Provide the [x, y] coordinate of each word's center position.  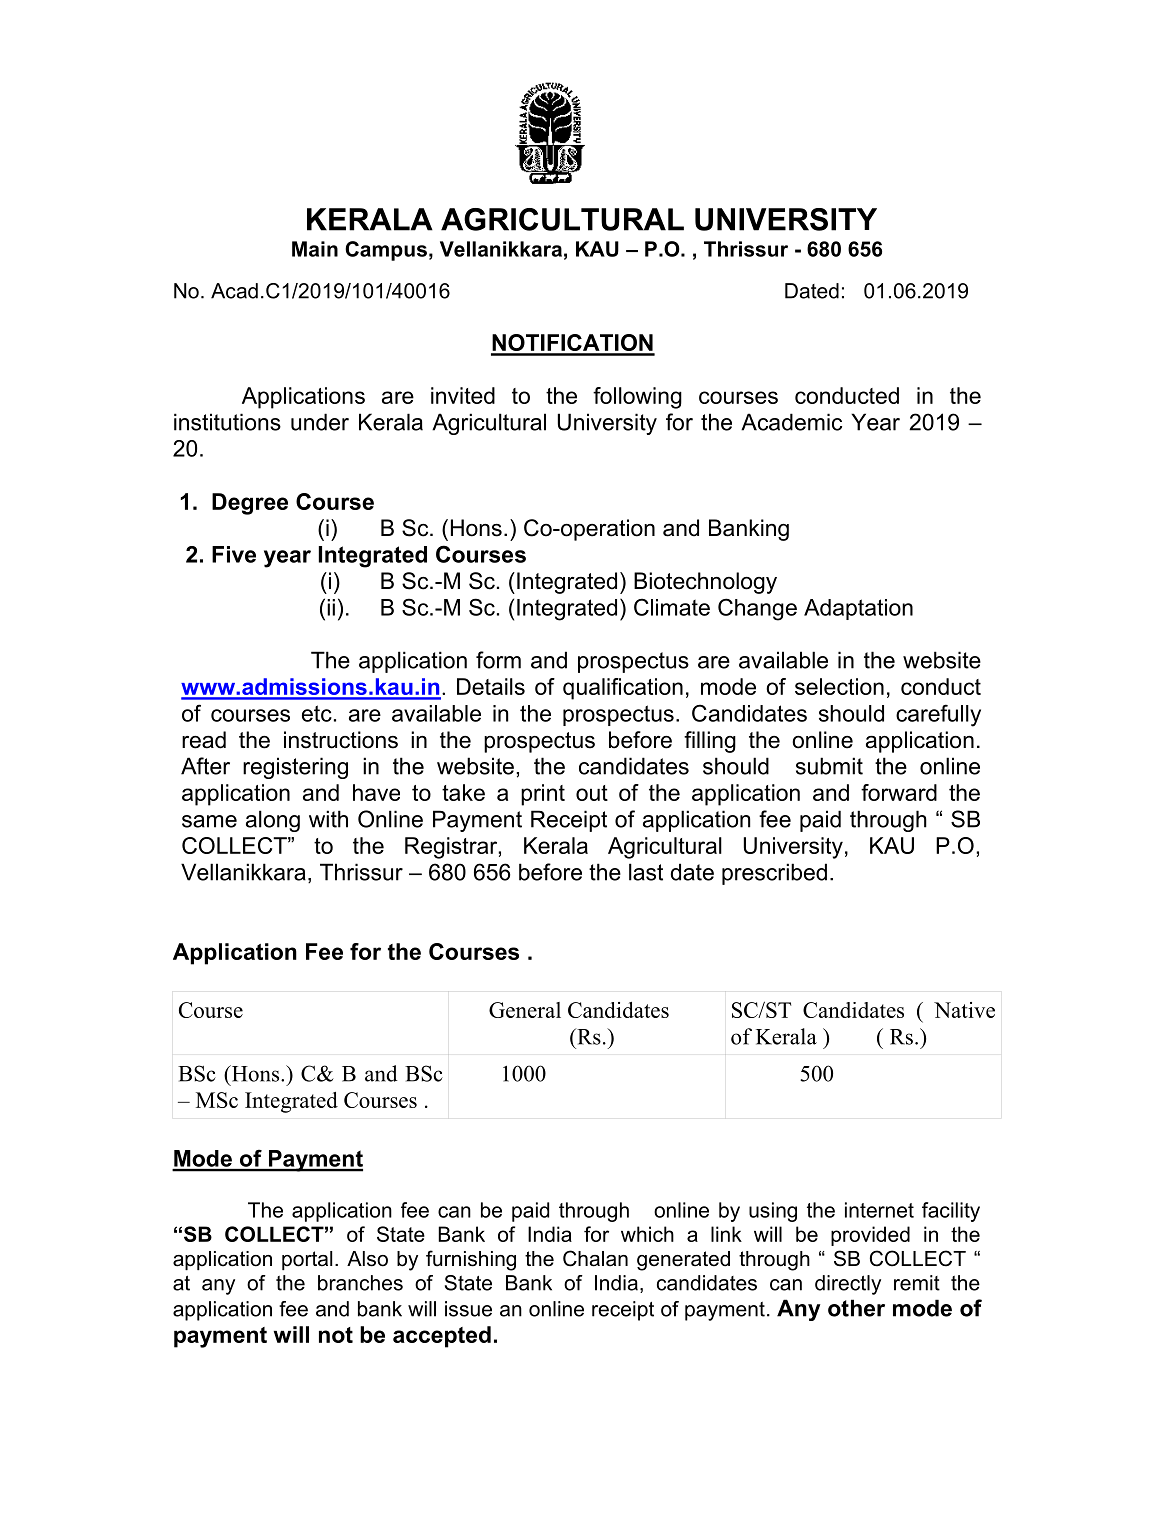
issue [468, 1309]
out [592, 793]
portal [307, 1260]
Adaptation [858, 609]
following [637, 398]
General [525, 1010]
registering [295, 768]
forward [899, 792]
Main [315, 249]
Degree [250, 504]
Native [964, 1010]
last [646, 872]
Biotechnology [705, 583]
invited [463, 395]
